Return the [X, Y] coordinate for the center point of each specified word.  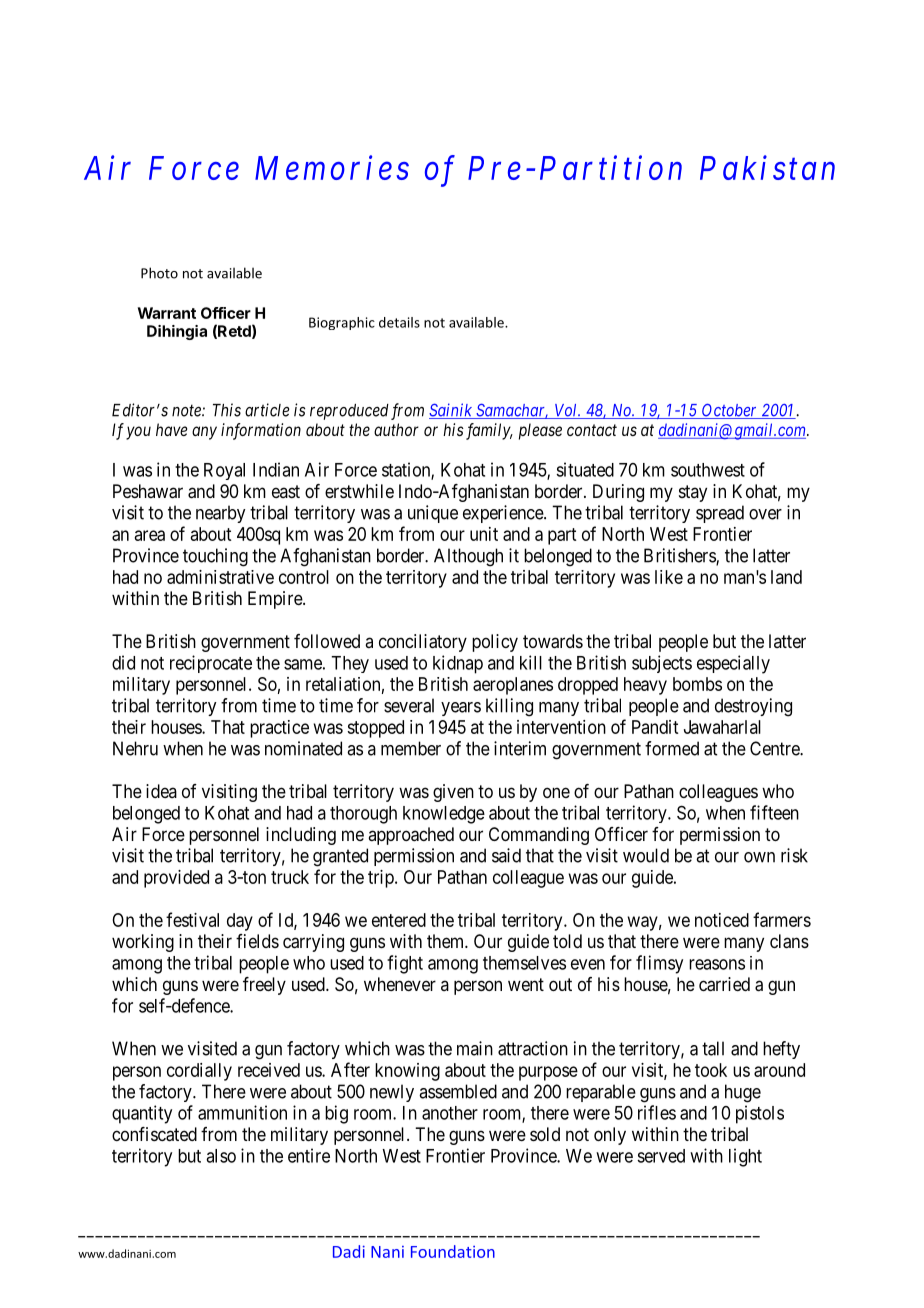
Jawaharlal [722, 727]
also [221, 1156]
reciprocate [211, 664]
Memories [332, 168]
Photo [159, 273]
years [461, 709]
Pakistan [767, 167]
